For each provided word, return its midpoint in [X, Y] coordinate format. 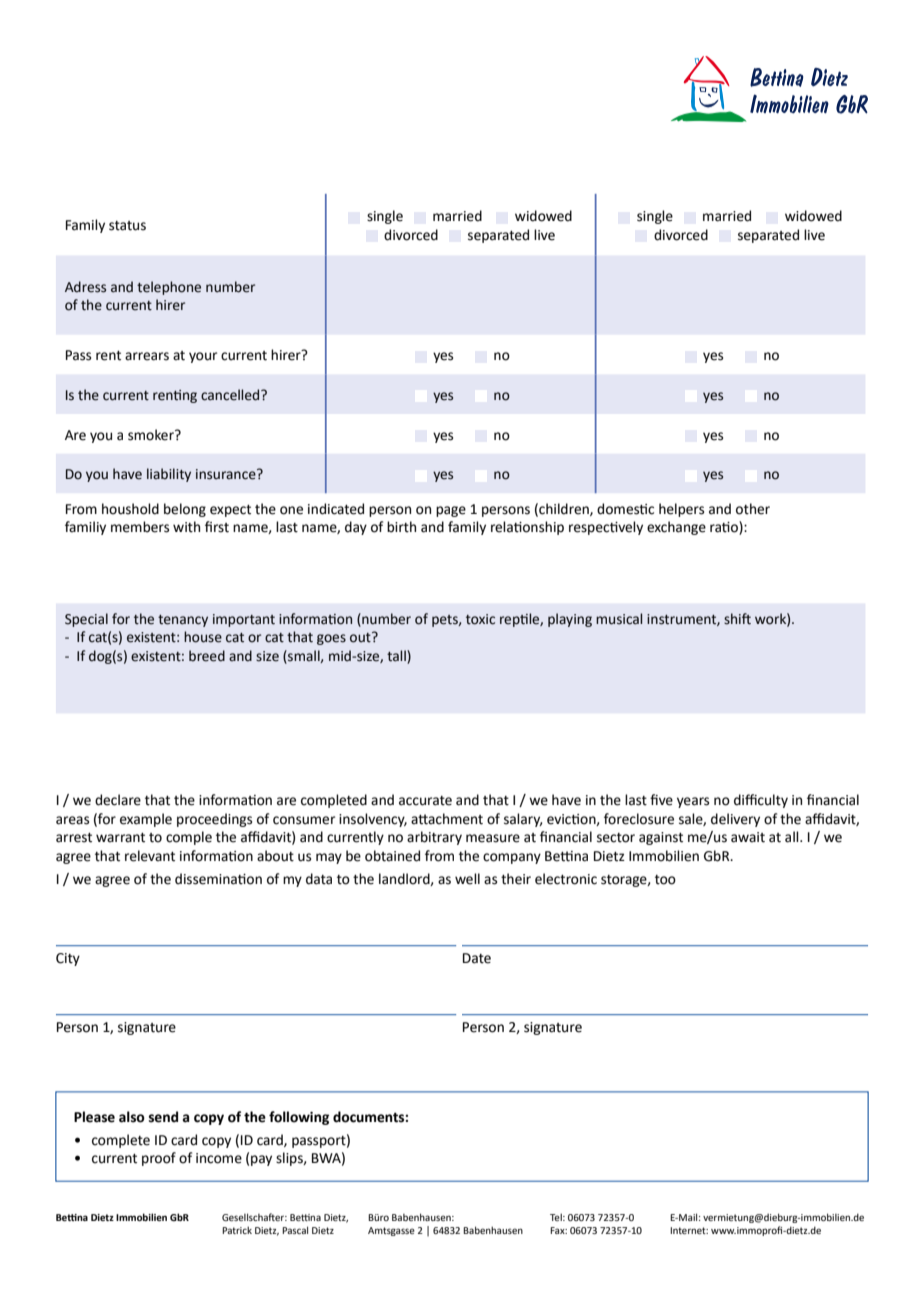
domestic [625, 509]
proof [159, 1159]
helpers [681, 510]
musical [619, 619]
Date [477, 958]
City [68, 959]
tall [397, 657]
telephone [169, 288]
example [146, 820]
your [203, 357]
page [451, 511]
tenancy [183, 621]
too [665, 880]
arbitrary [434, 838]
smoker [152, 435]
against [661, 838]
